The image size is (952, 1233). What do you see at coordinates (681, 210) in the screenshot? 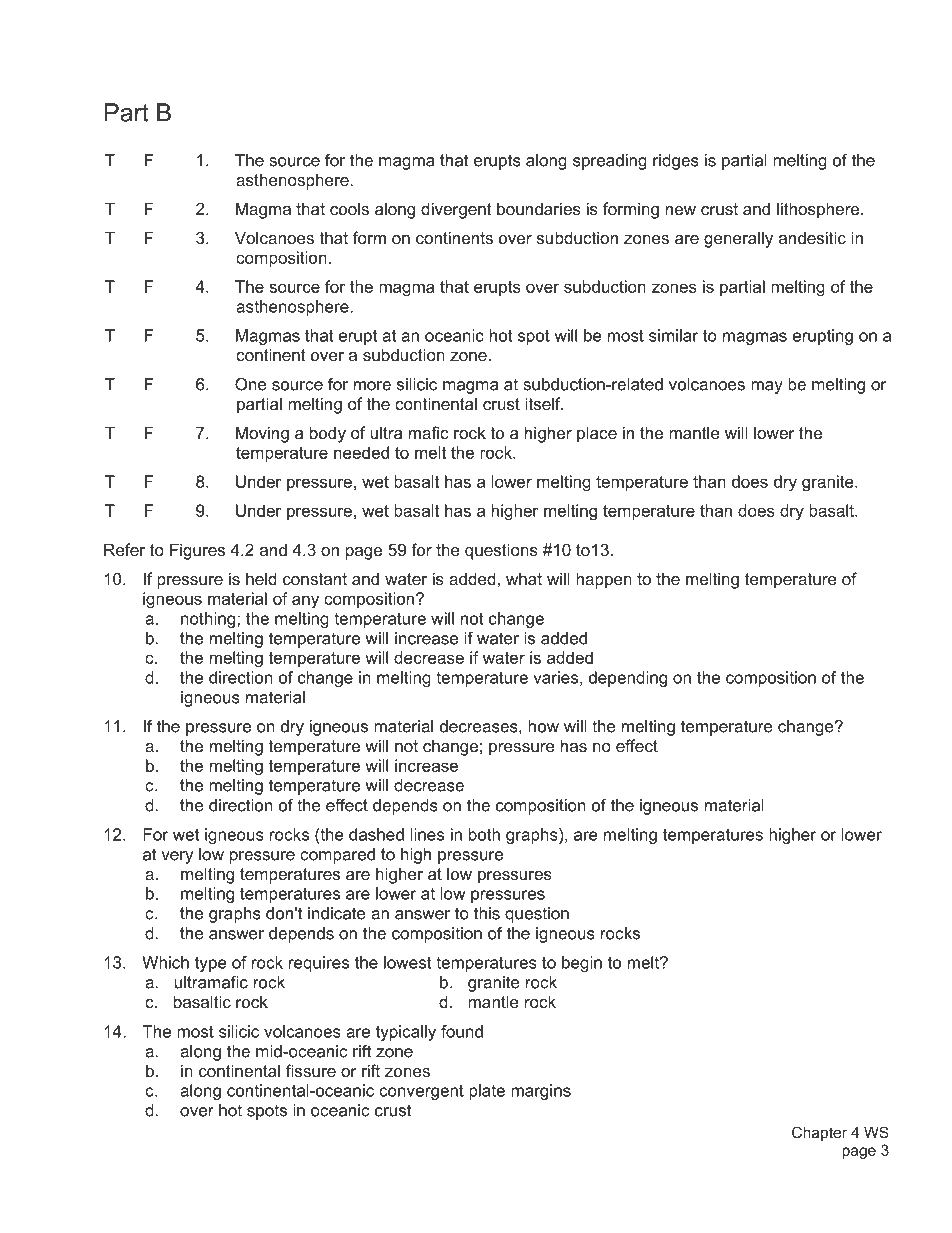
I see `new` at bounding box center [681, 210].
